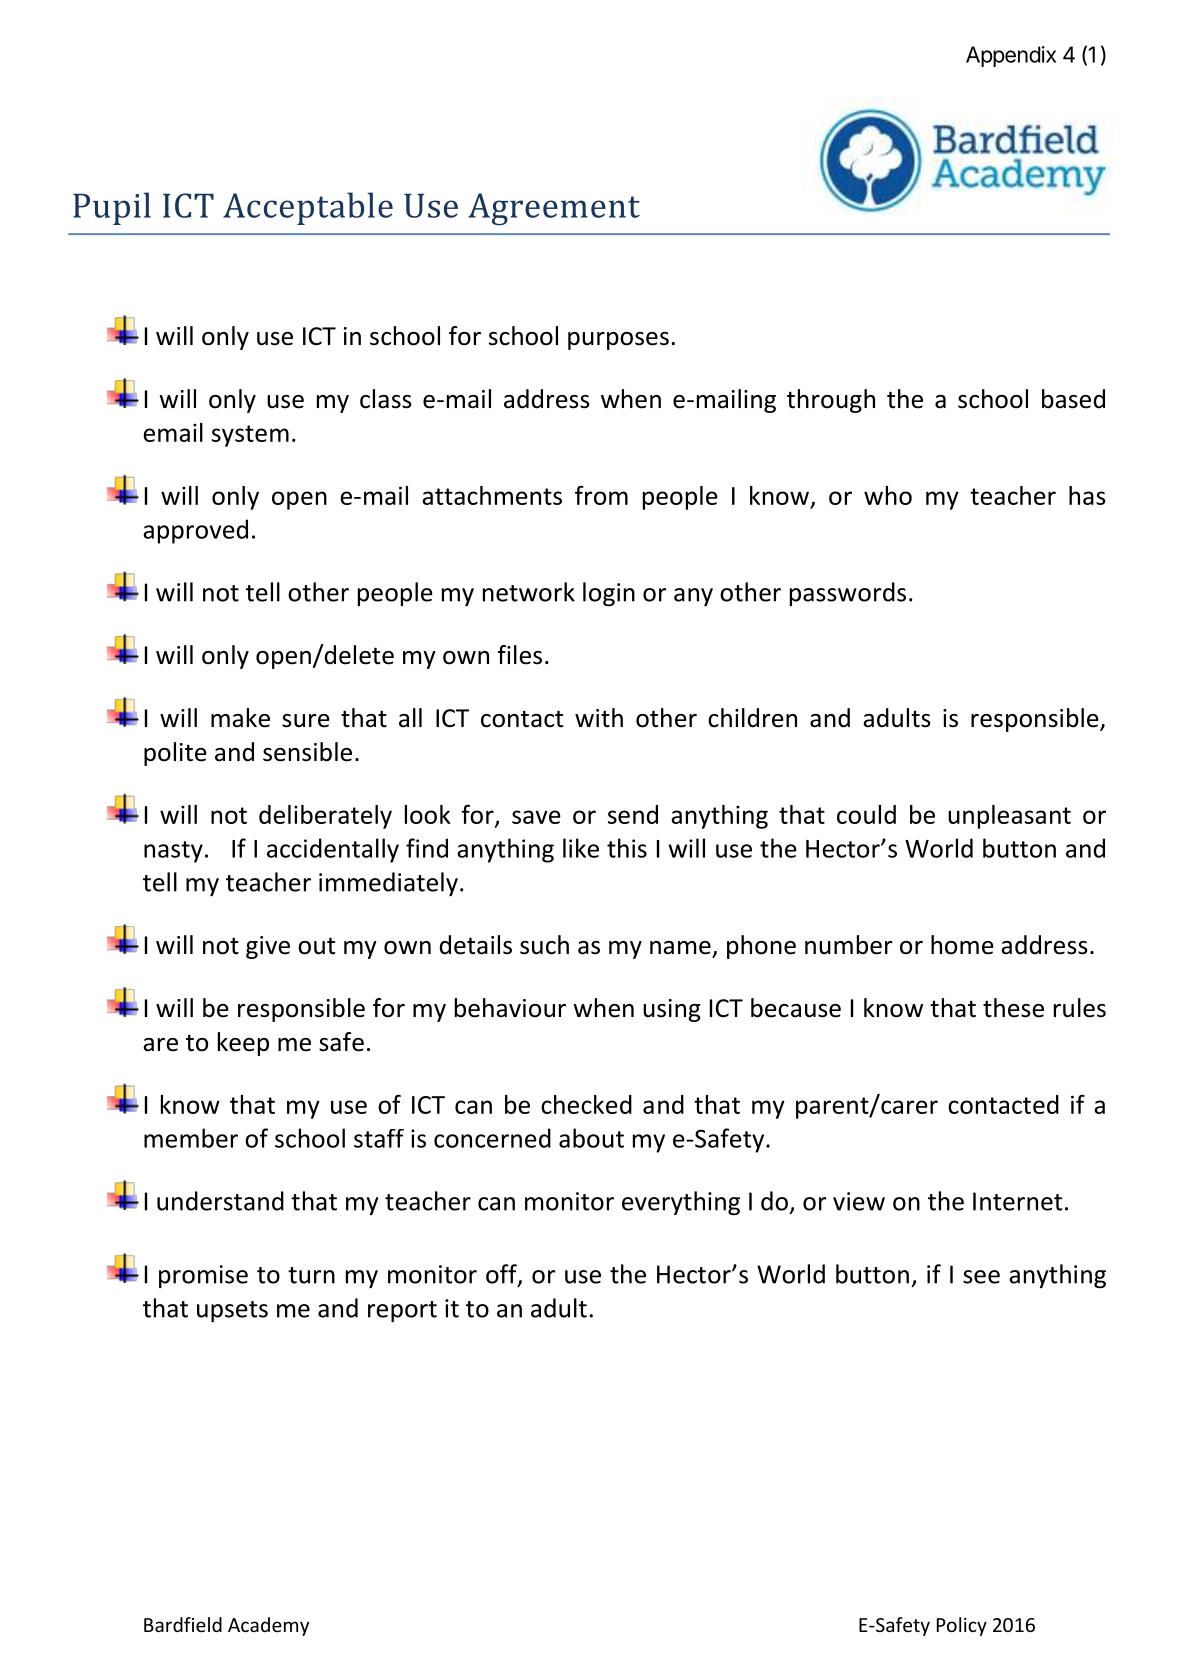 The image size is (1178, 1666). I want to click on Appendix, so click(1011, 56).
